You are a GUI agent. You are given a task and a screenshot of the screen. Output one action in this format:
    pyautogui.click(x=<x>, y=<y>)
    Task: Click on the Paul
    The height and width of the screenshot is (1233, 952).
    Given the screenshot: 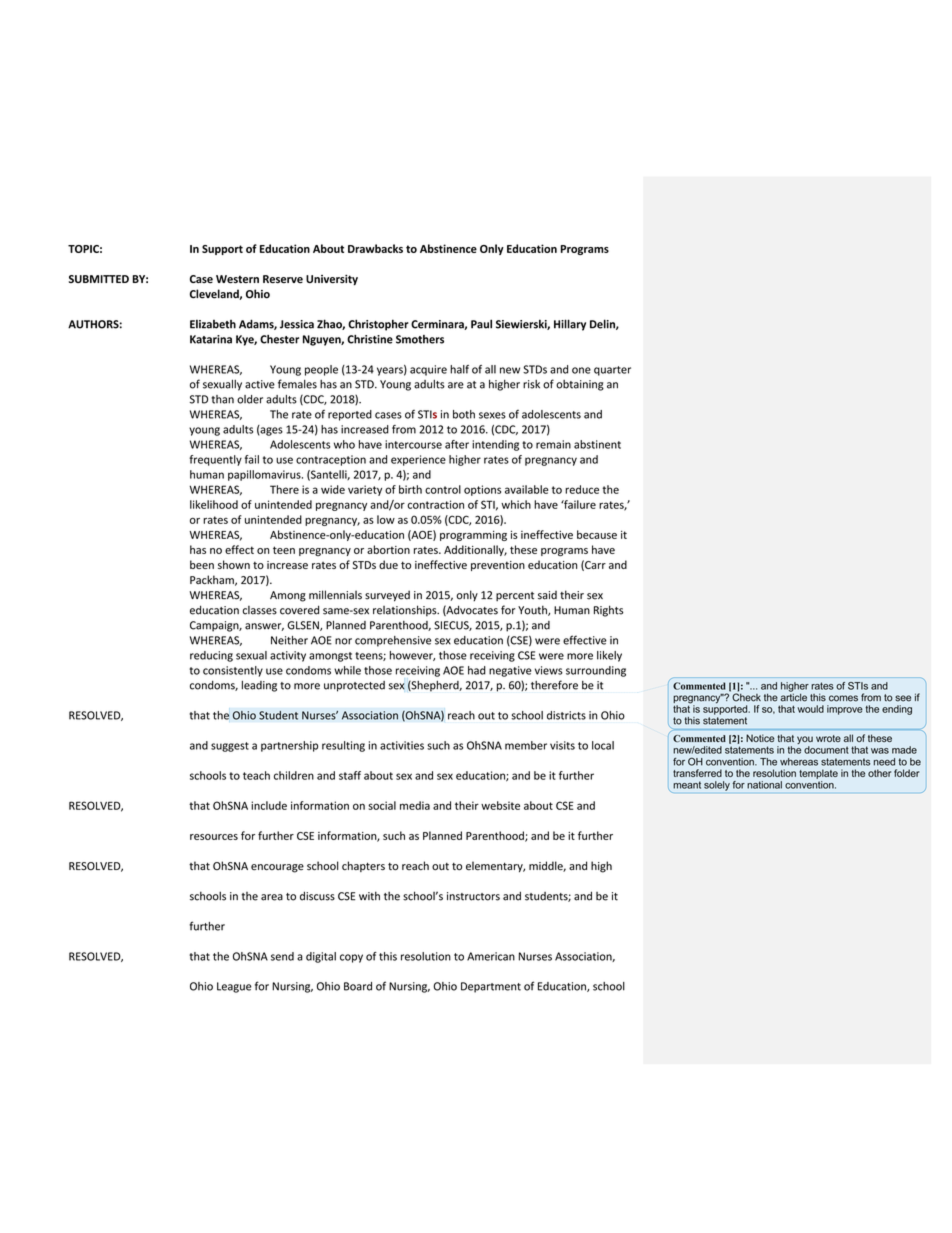 What is the action you would take?
    pyautogui.click(x=481, y=324)
